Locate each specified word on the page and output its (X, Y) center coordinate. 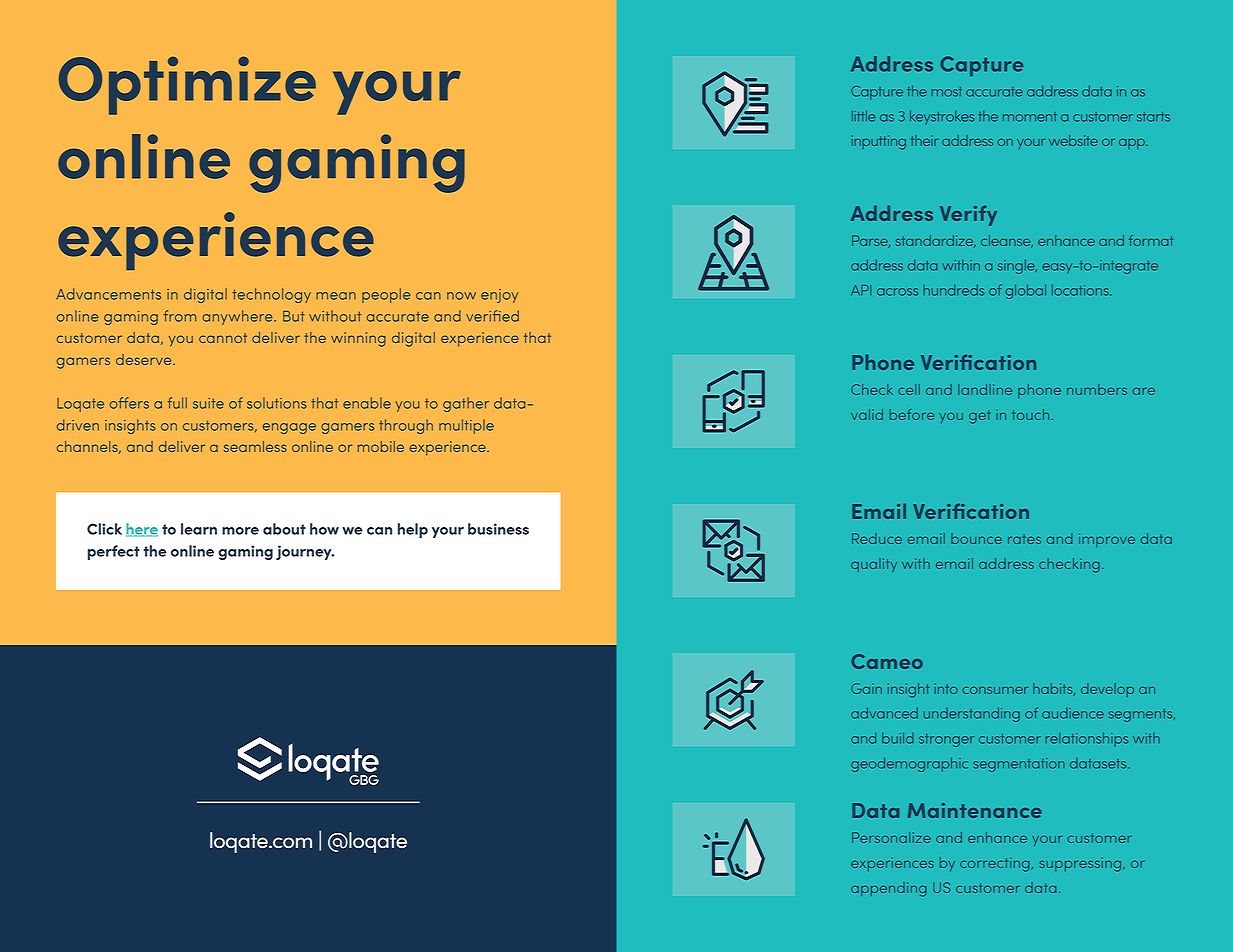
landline (985, 389)
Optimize (187, 85)
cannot (223, 338)
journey (305, 552)
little (863, 116)
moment (1030, 117)
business (498, 529)
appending (888, 889)
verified (492, 316)
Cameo (887, 661)
